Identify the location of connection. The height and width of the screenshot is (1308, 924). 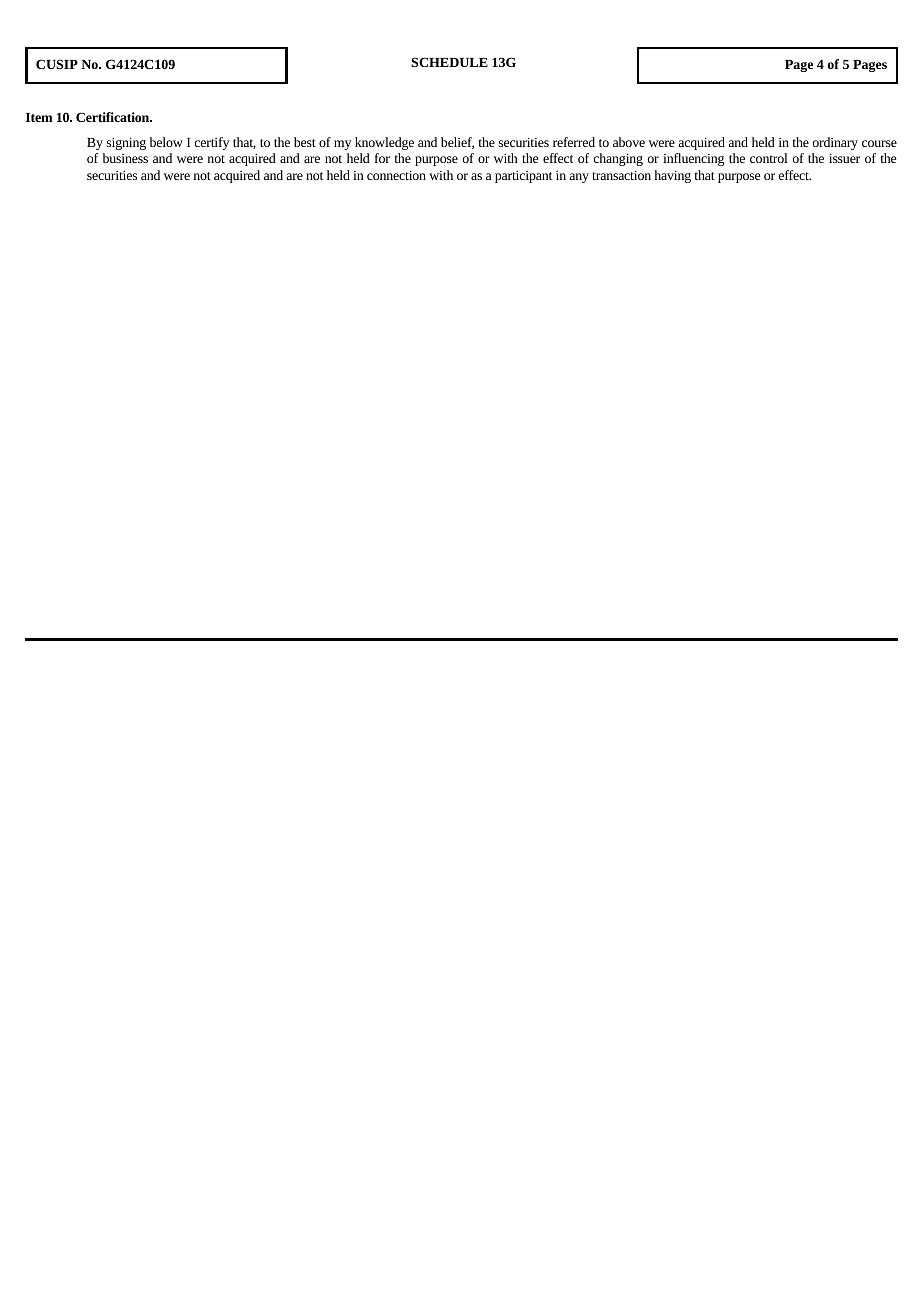
(396, 175).
